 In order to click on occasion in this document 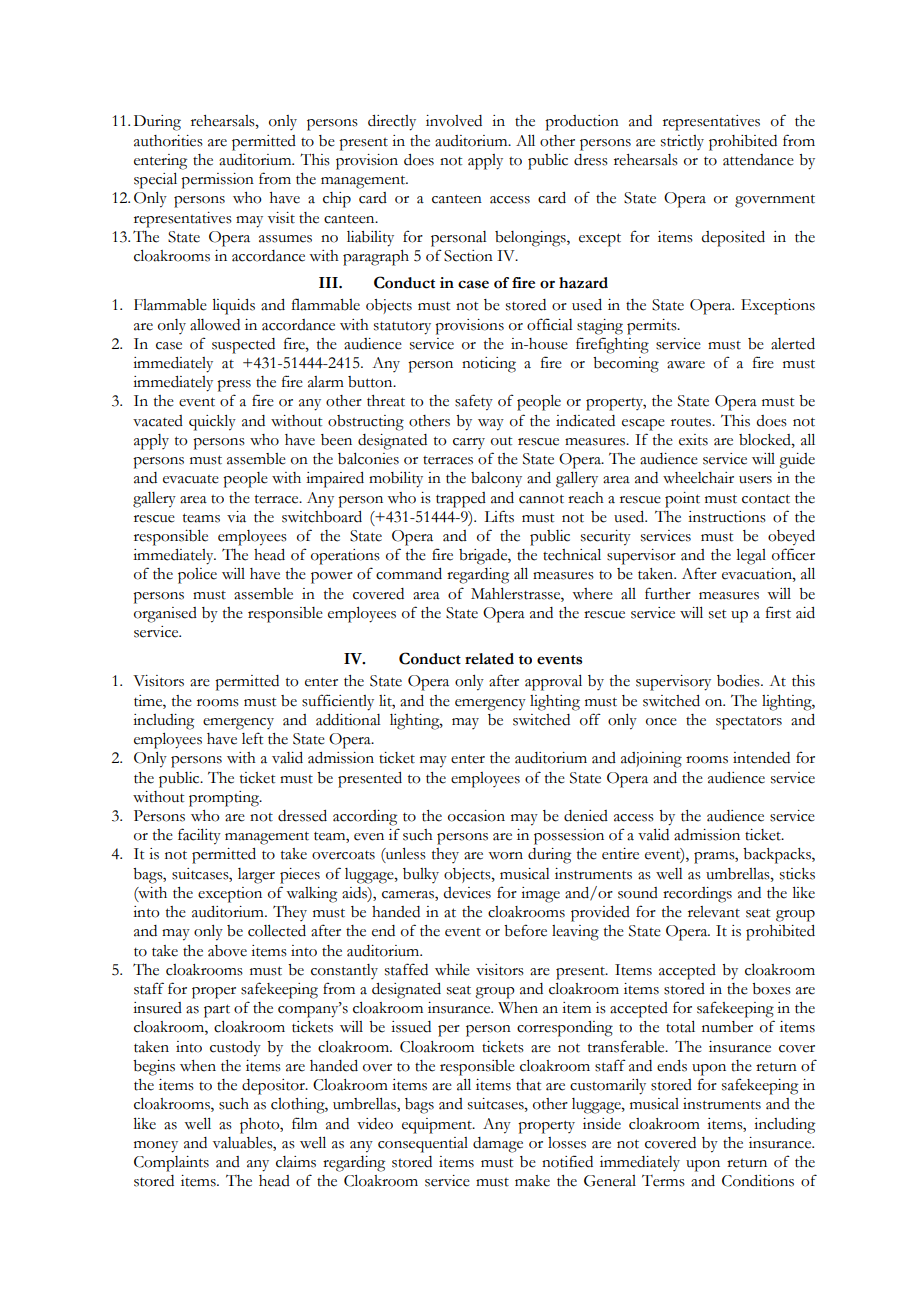, I will do `click(476, 816)`.
